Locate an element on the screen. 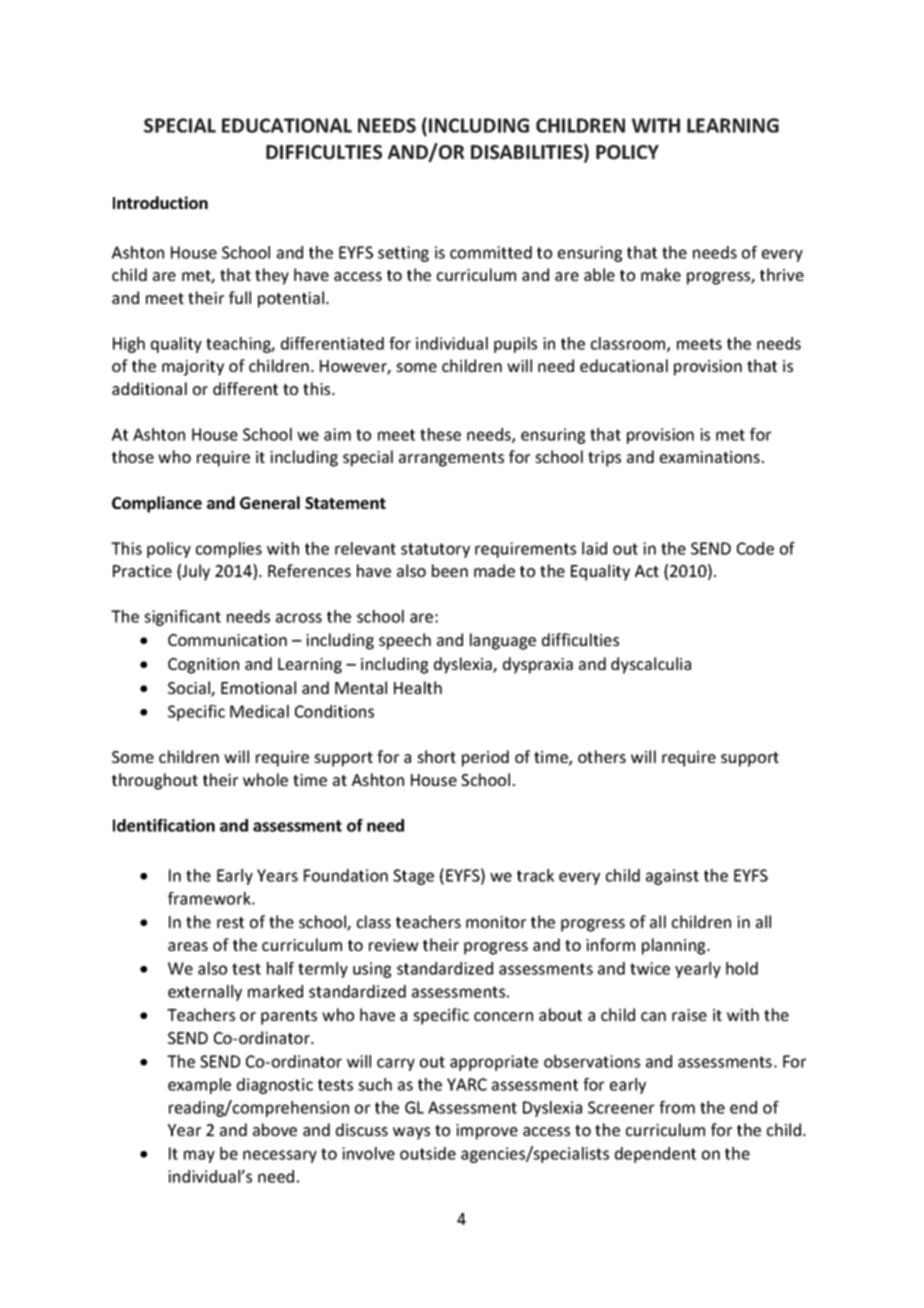  may is located at coordinates (199, 1156).
